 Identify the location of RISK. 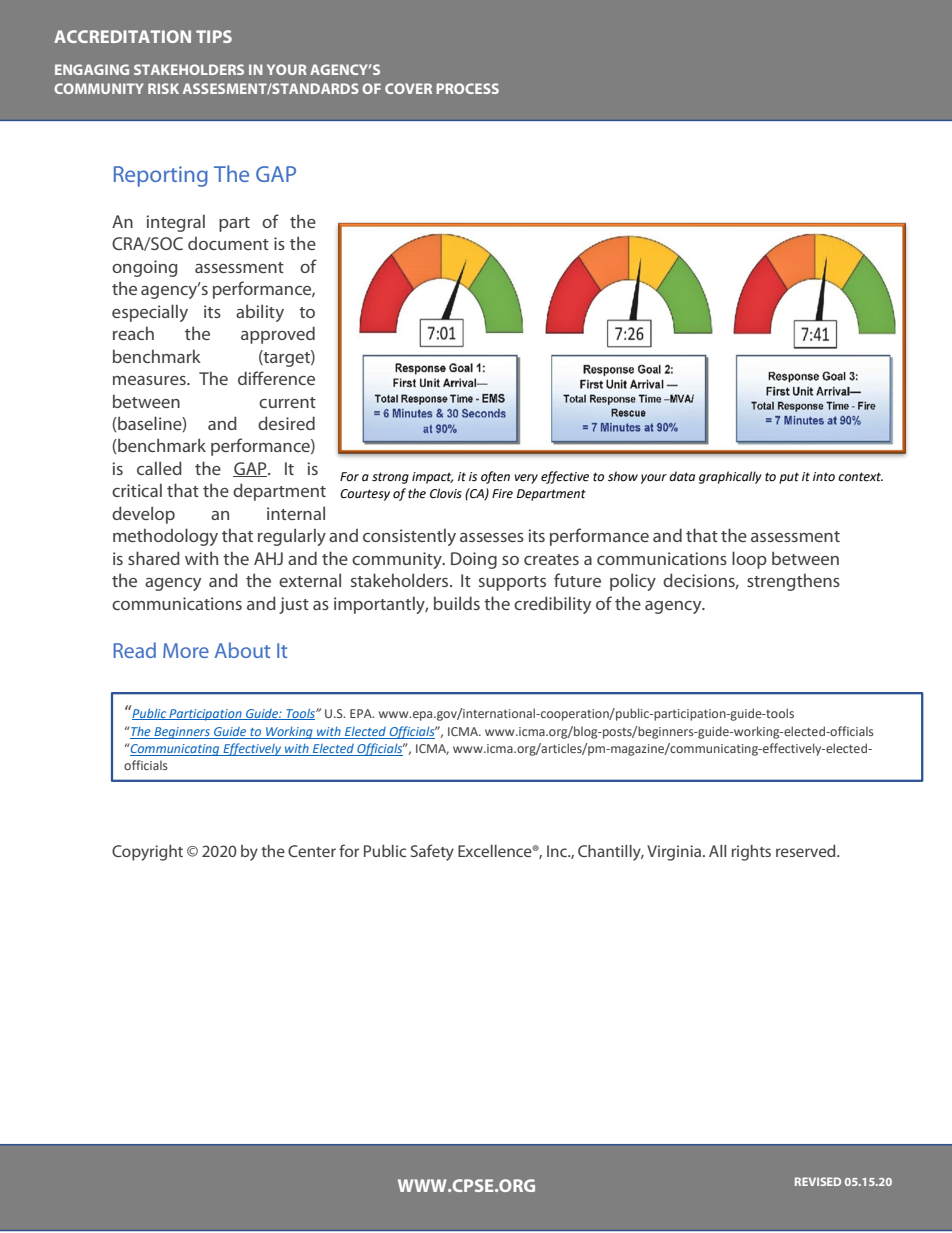
(163, 88).
